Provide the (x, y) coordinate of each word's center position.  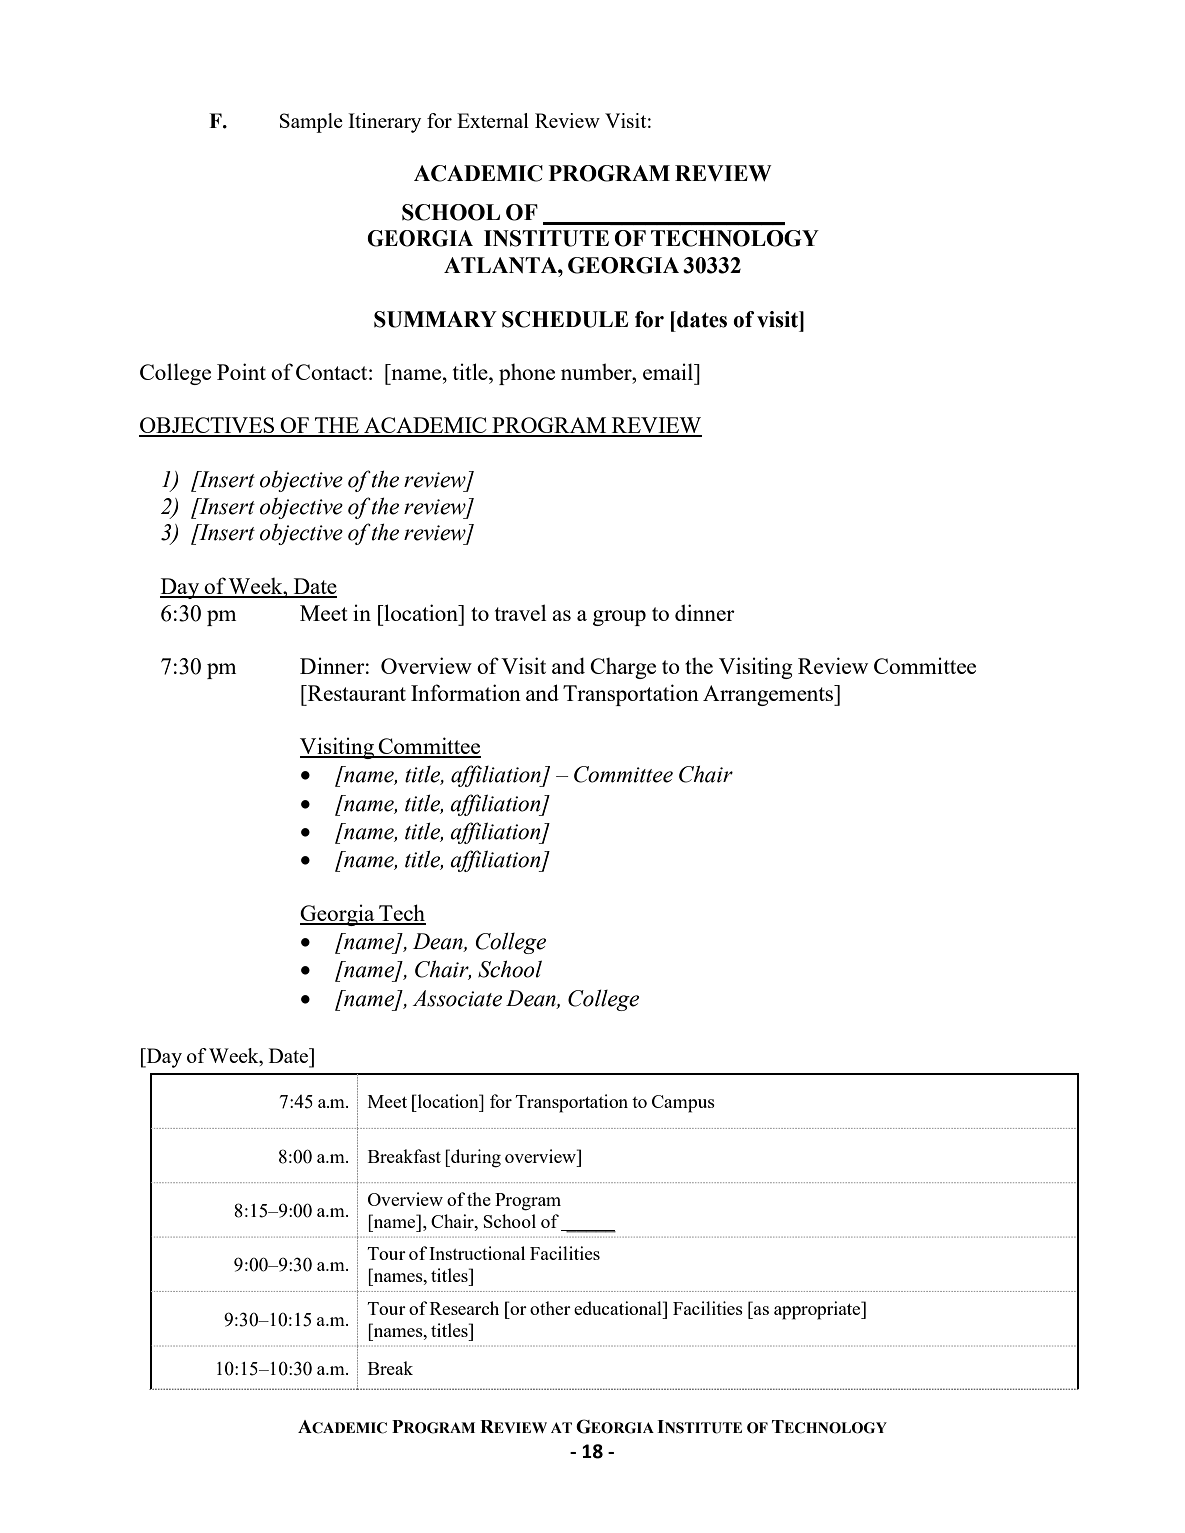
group (619, 618)
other (550, 1308)
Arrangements (769, 695)
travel (520, 612)
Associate (457, 998)
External (493, 120)
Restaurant (356, 693)
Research (464, 1308)
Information (466, 692)
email (669, 371)
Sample (311, 123)
